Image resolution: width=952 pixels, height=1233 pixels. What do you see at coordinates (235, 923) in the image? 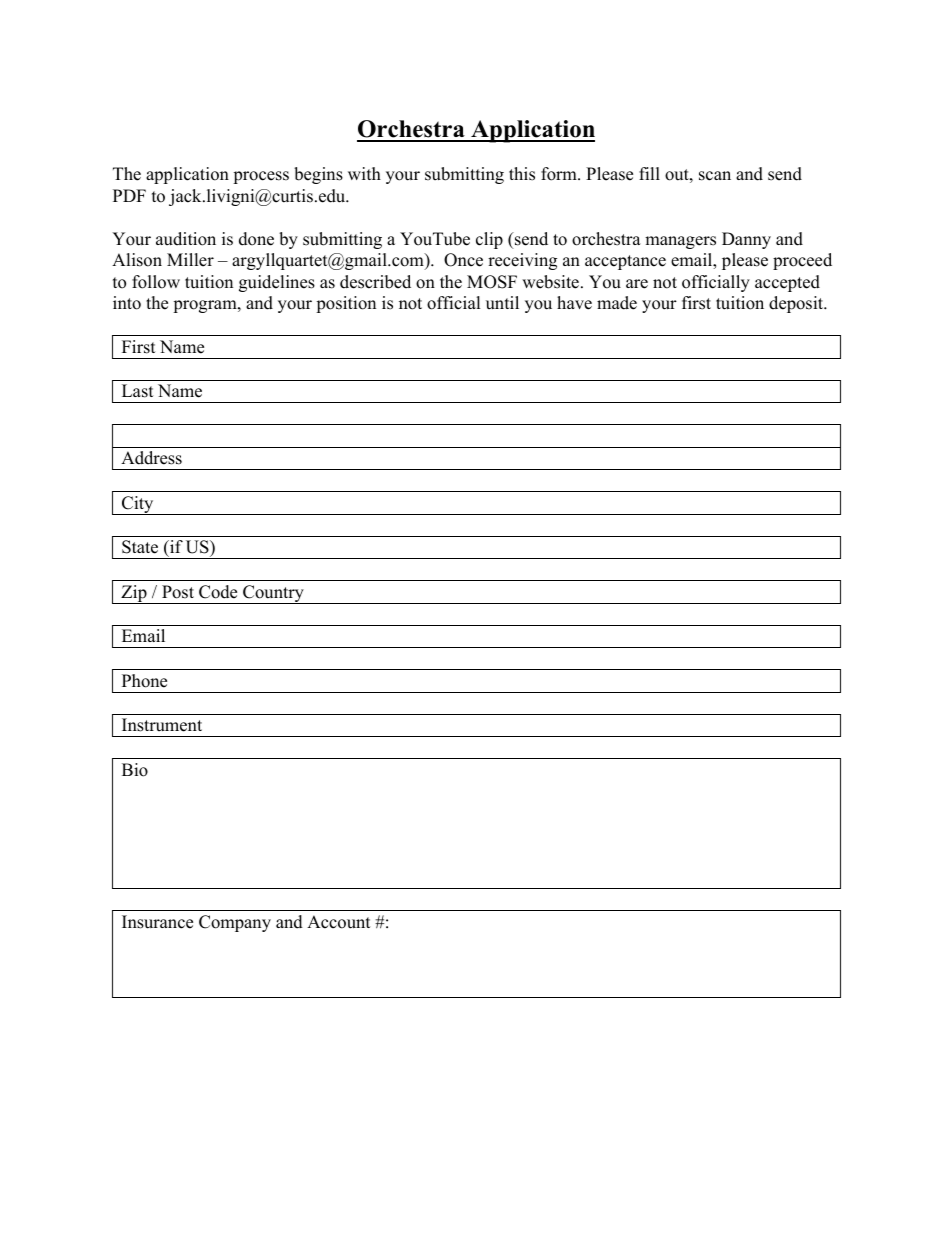
I see `Company` at bounding box center [235, 923].
